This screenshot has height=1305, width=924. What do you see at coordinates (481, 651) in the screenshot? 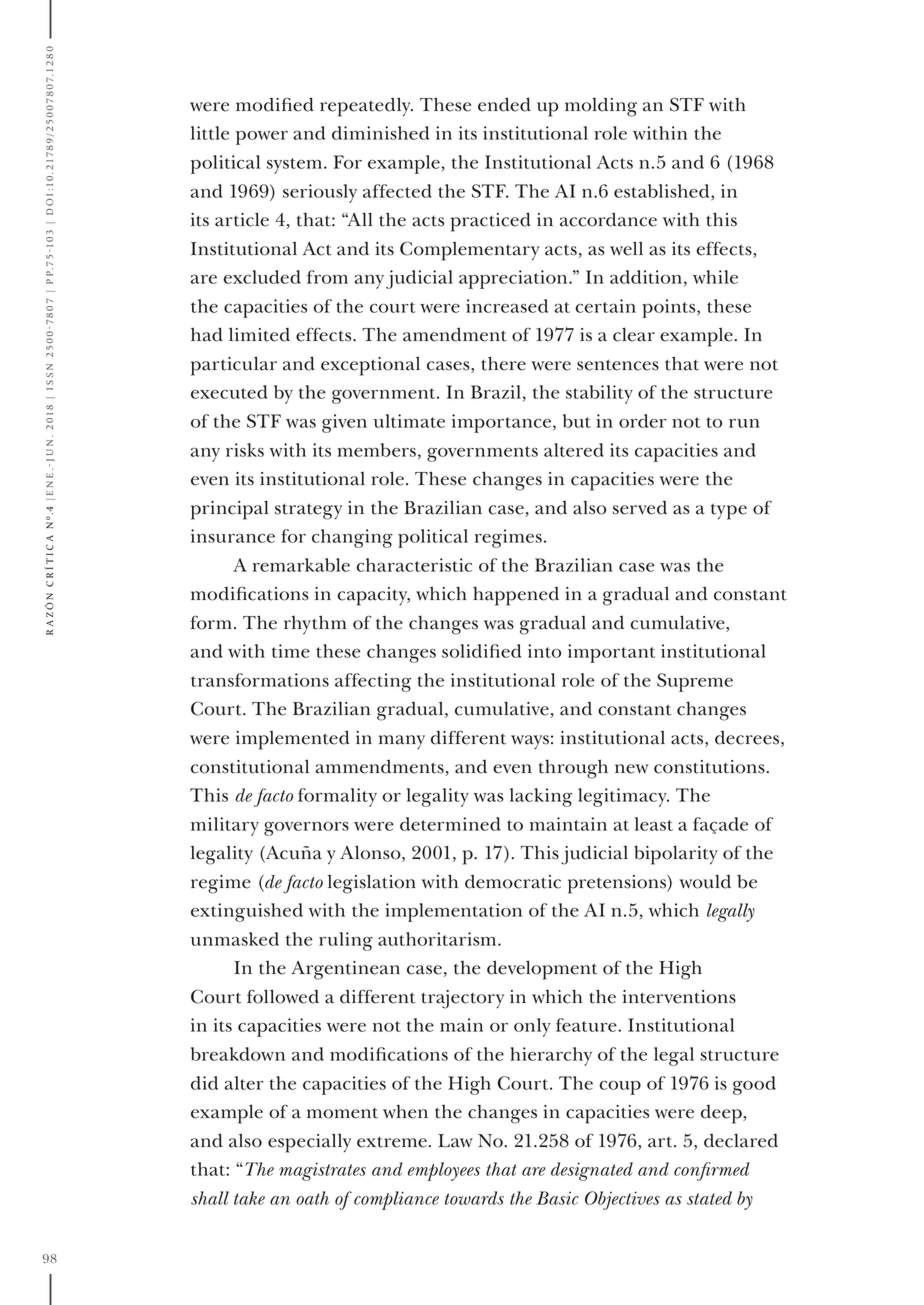
I see `solidified` at bounding box center [481, 651].
